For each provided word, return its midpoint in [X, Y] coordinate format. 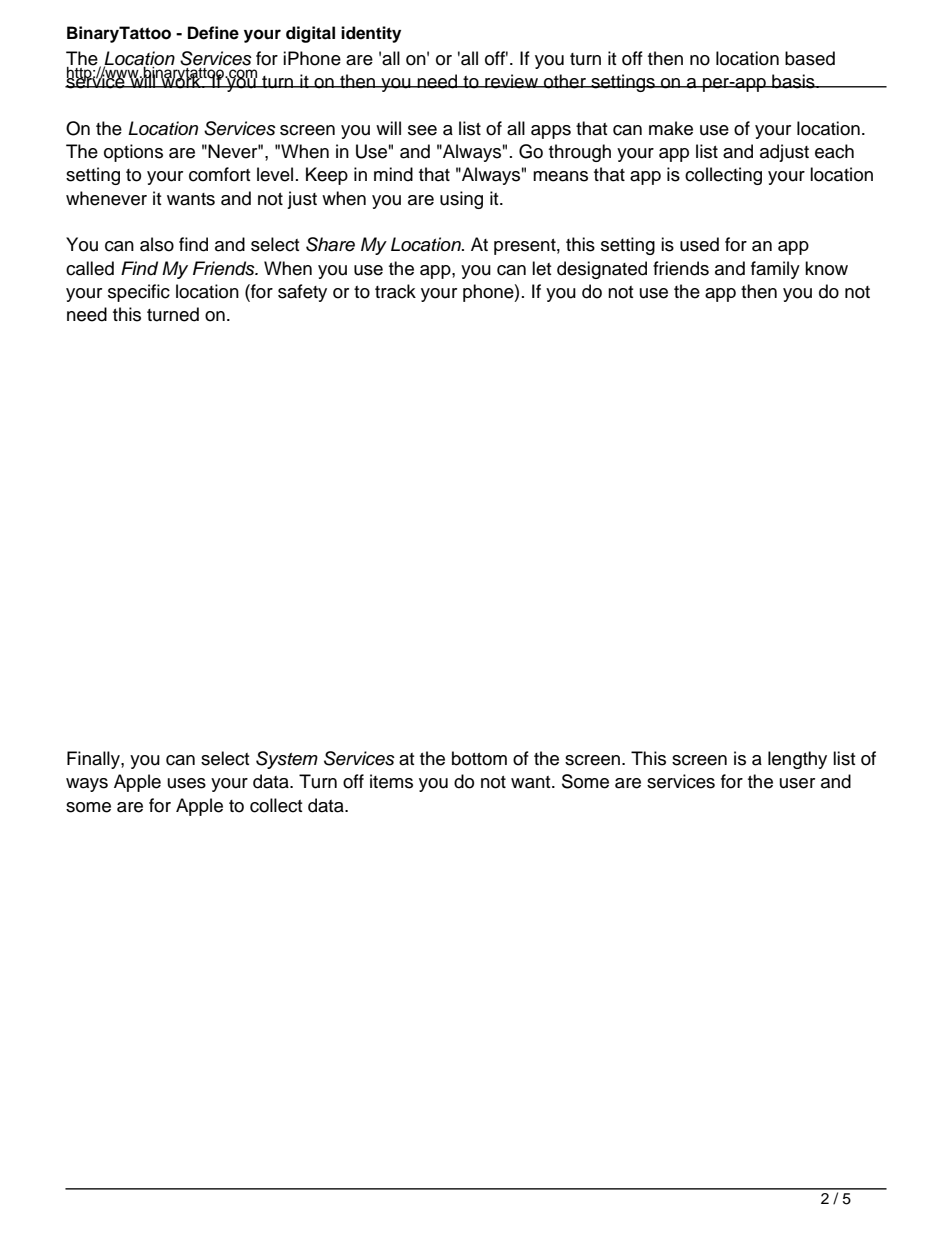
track [395, 291]
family [775, 270]
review [511, 81]
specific [139, 293]
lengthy [797, 760]
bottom [479, 758]
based [810, 58]
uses [187, 783]
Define [213, 33]
